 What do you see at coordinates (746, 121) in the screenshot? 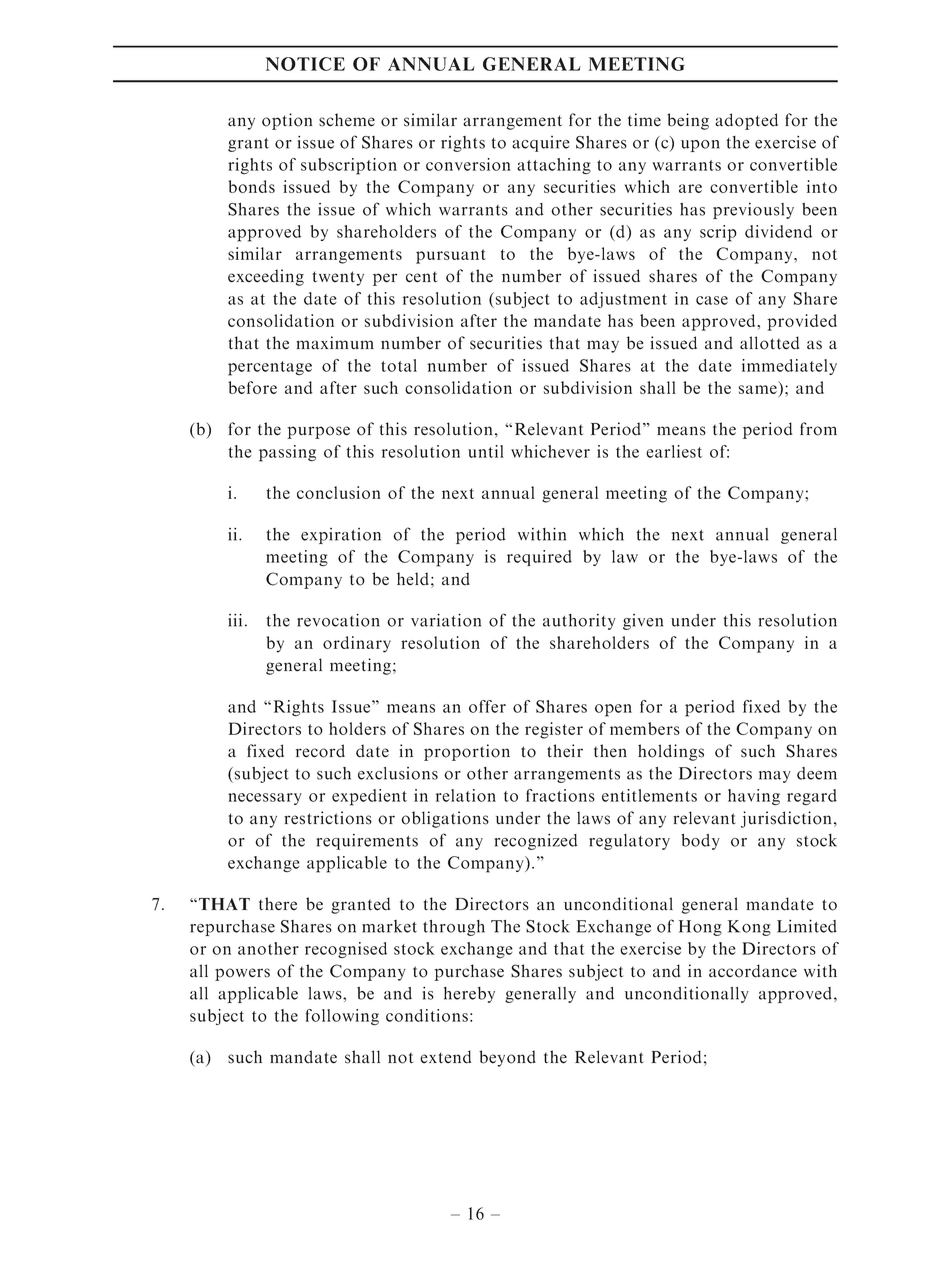
I see `adopted` at bounding box center [746, 121].
